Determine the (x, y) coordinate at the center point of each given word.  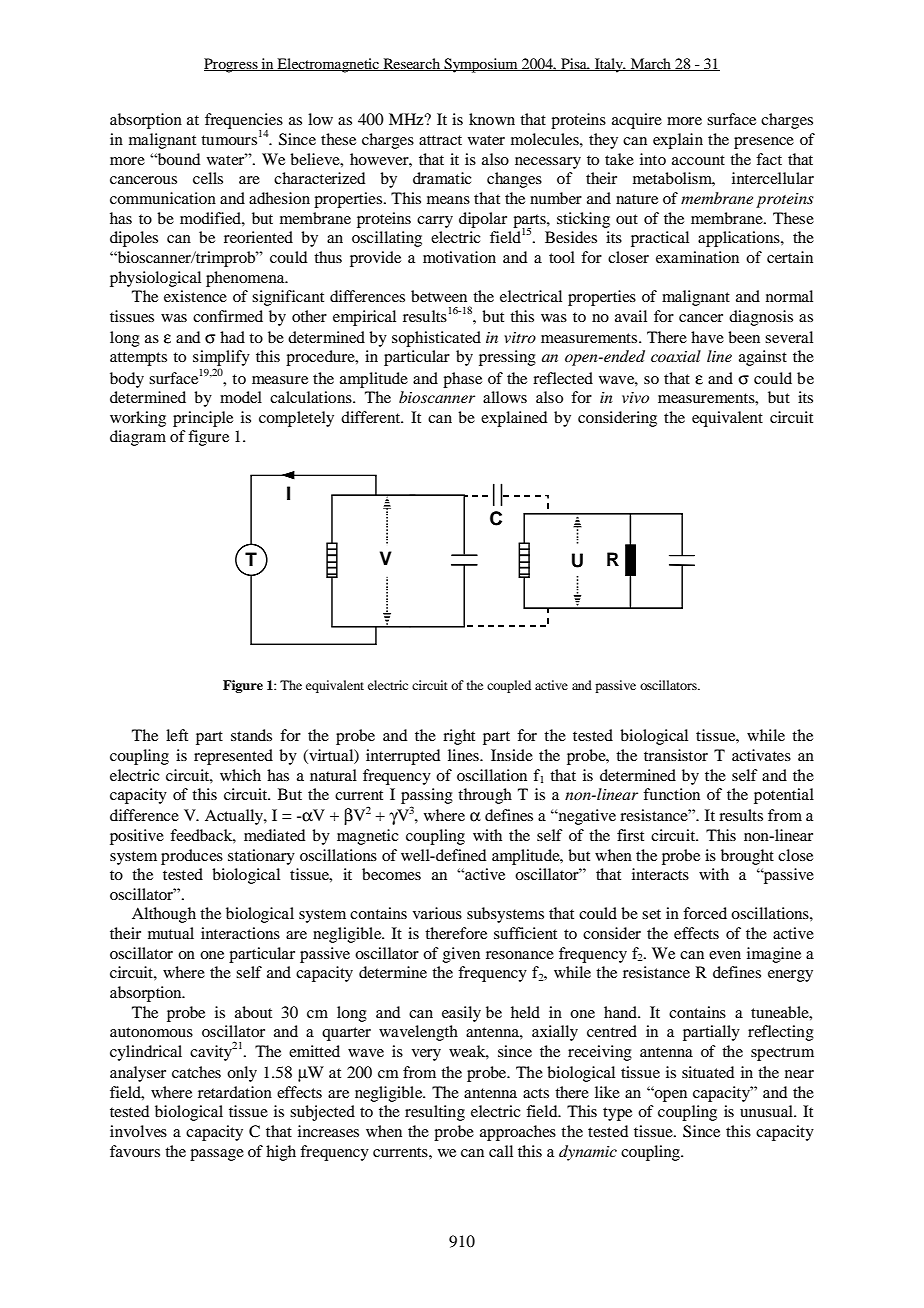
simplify (221, 359)
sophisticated (436, 339)
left (177, 735)
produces (192, 857)
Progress (232, 65)
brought (747, 857)
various (437, 913)
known (492, 119)
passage (217, 1155)
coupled (509, 686)
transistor (676, 755)
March (651, 64)
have (707, 337)
